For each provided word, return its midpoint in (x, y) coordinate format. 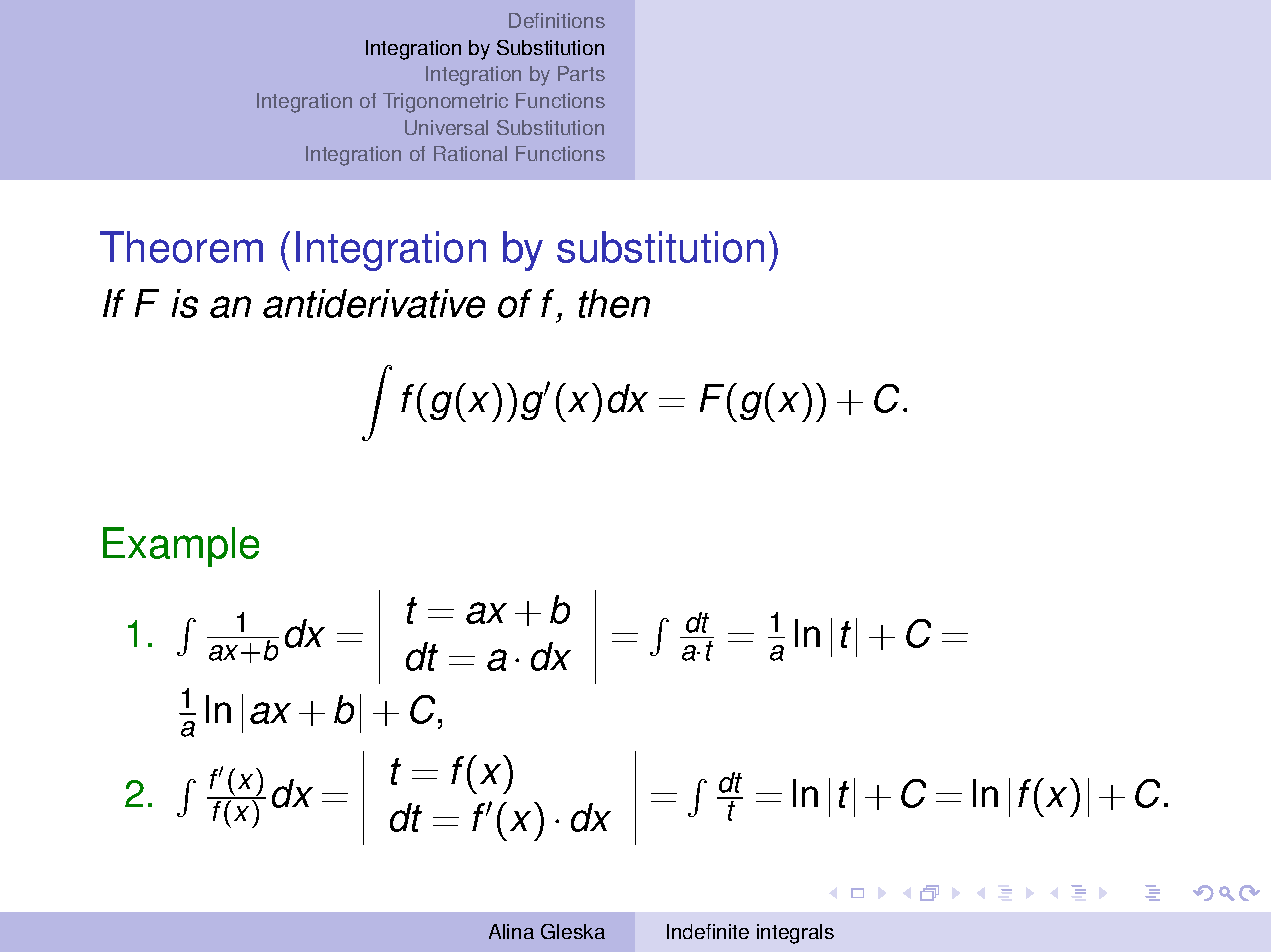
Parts (581, 73)
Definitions (557, 20)
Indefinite (708, 931)
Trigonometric (445, 103)
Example (181, 547)
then (614, 303)
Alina (511, 931)
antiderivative (374, 303)
